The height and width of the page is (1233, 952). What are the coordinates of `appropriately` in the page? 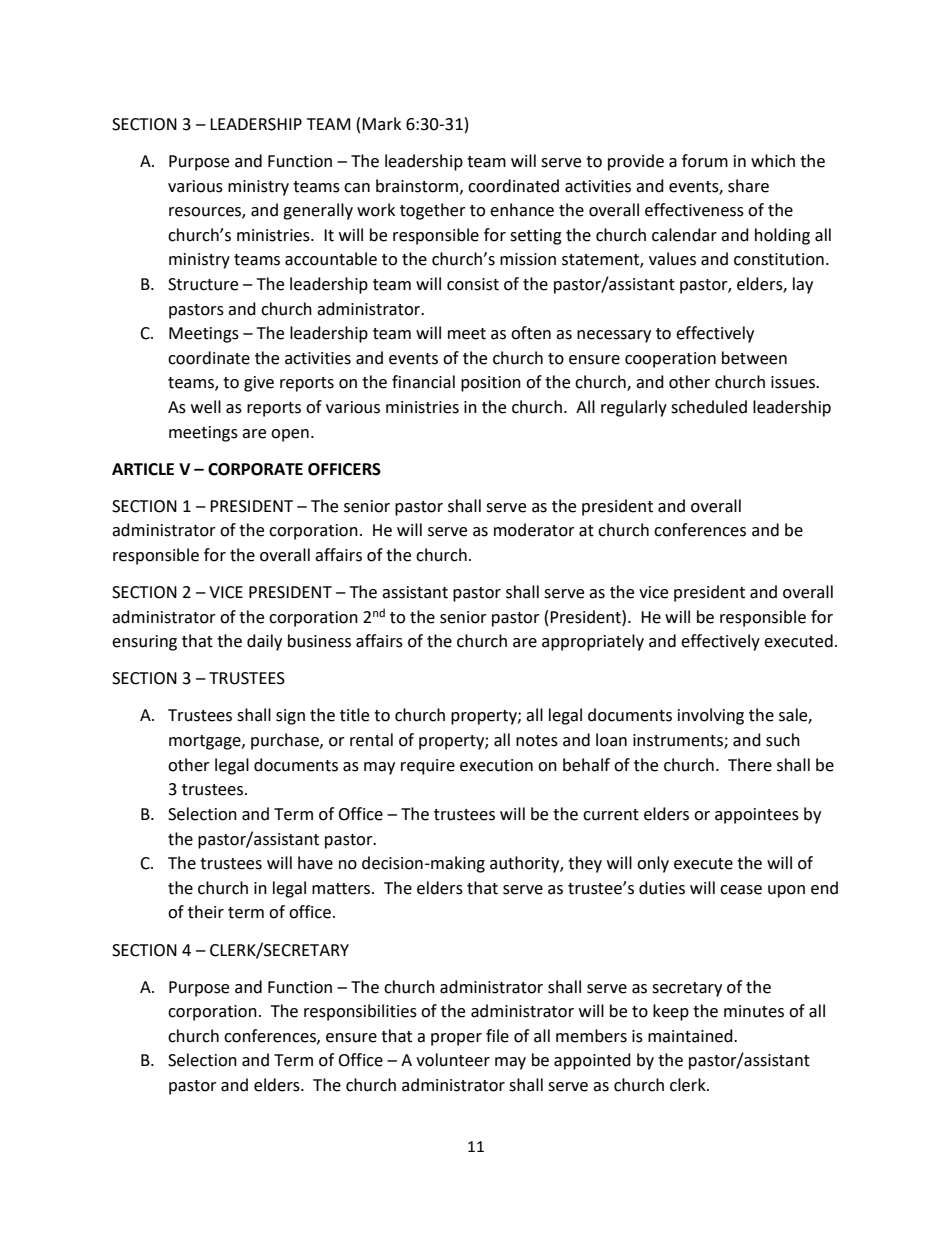 It's located at (593, 642).
